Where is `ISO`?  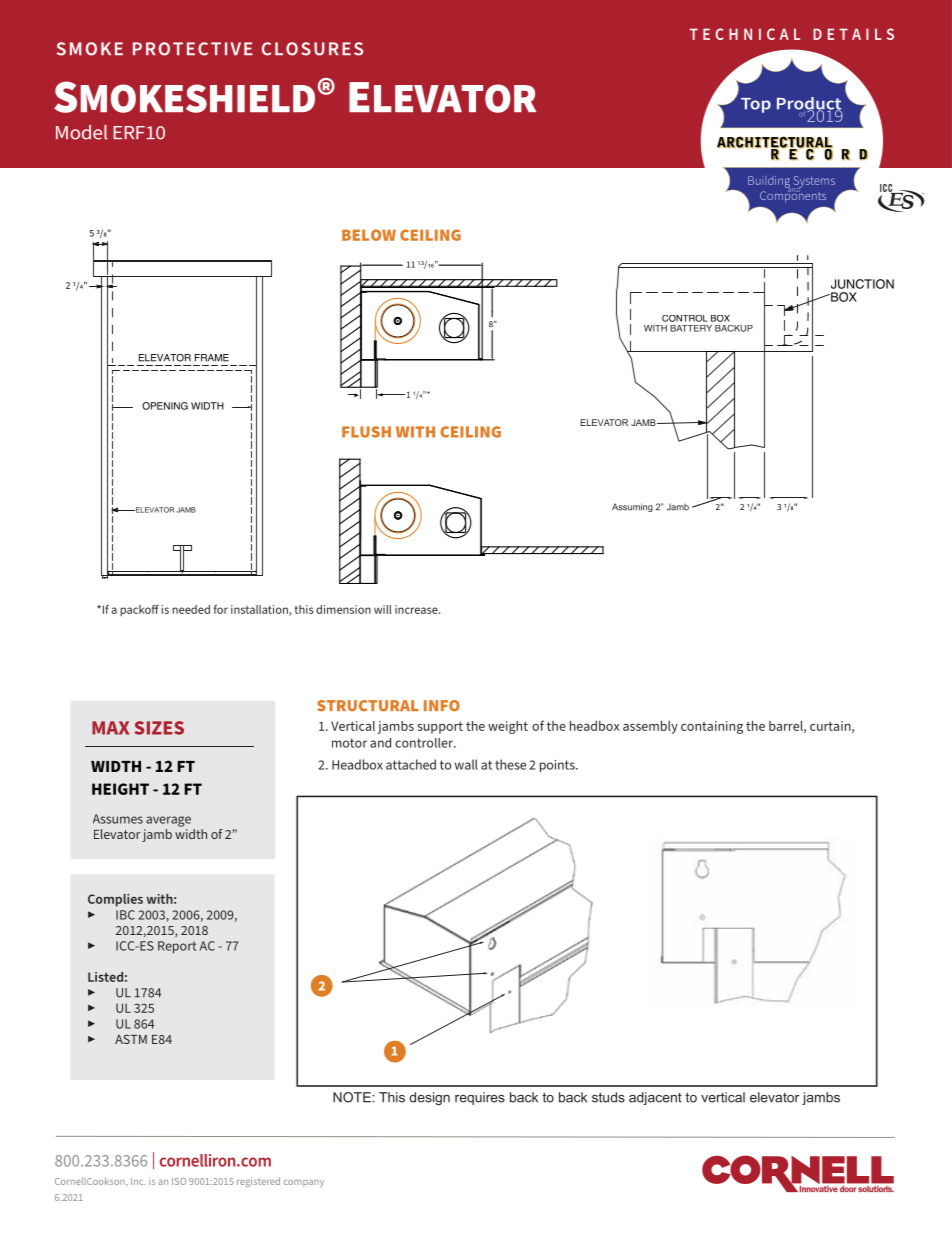
ISO is located at coordinates (179, 1181).
